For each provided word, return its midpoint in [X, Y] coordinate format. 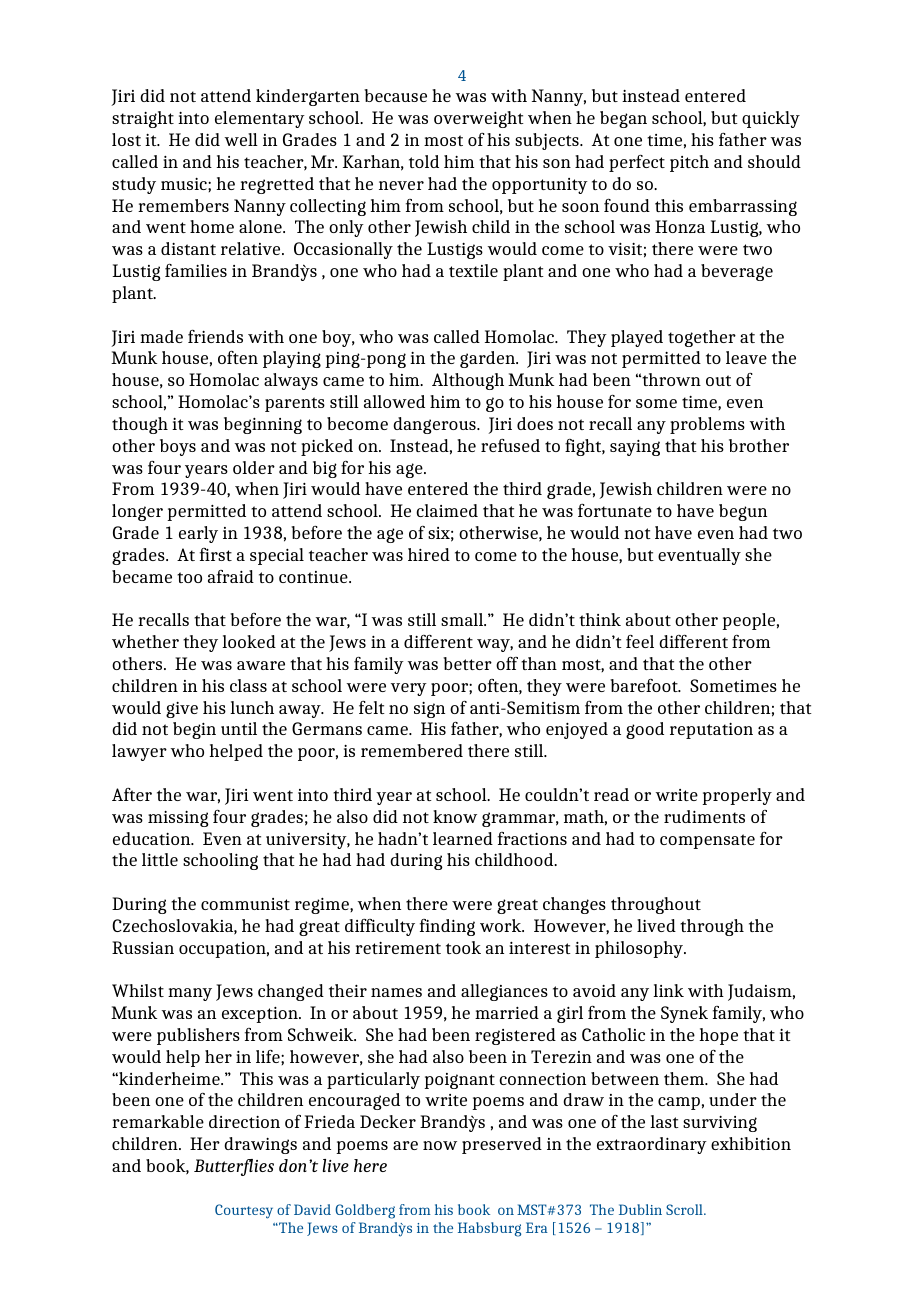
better [467, 663]
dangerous [435, 425]
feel [640, 641]
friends [215, 336]
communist [245, 904]
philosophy [640, 949]
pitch [689, 163]
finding [447, 927]
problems [707, 425]
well [241, 139]
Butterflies [234, 1167]
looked [249, 641]
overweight [479, 119]
